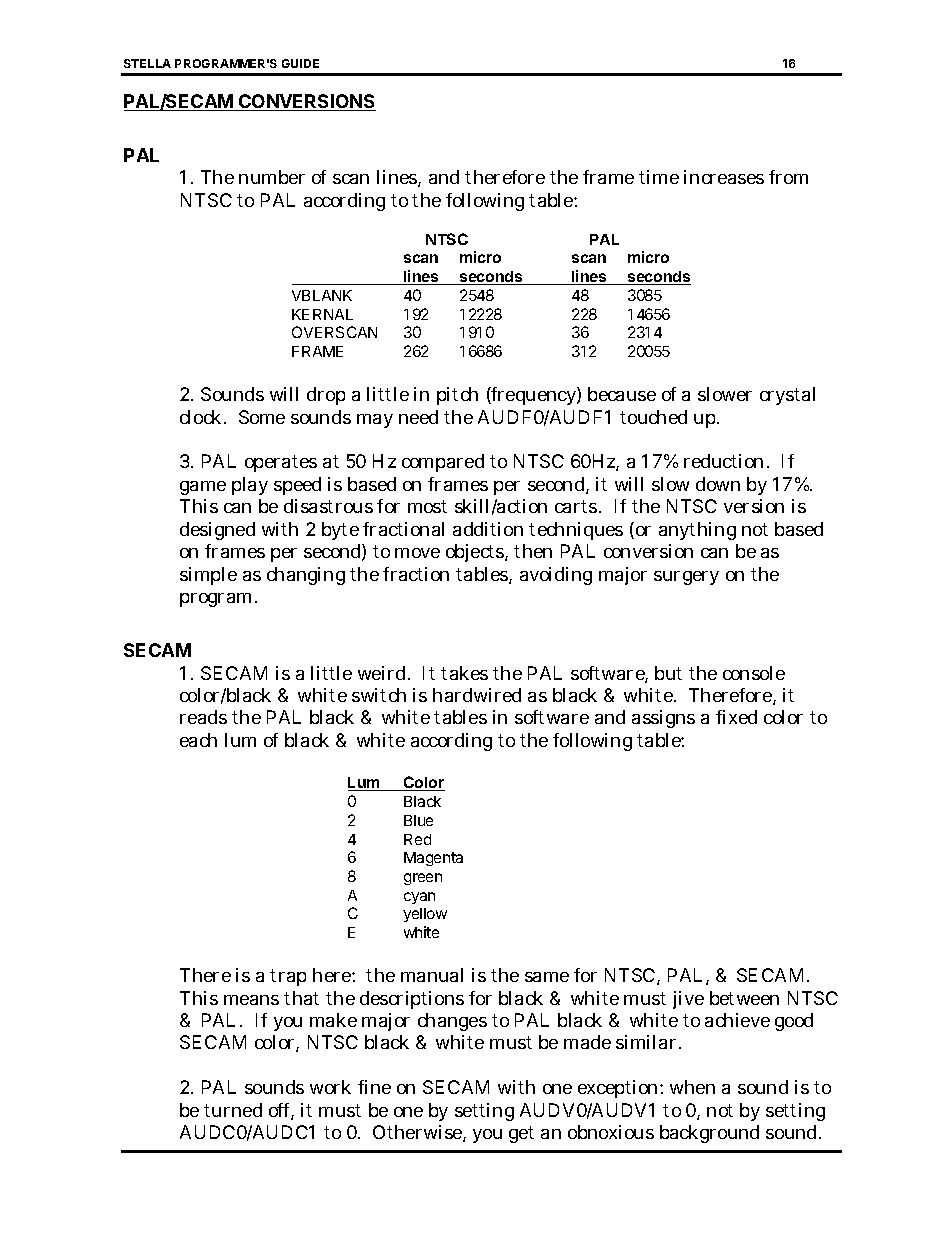 This document has width=952, height=1233. I want to click on increases, so click(724, 177).
